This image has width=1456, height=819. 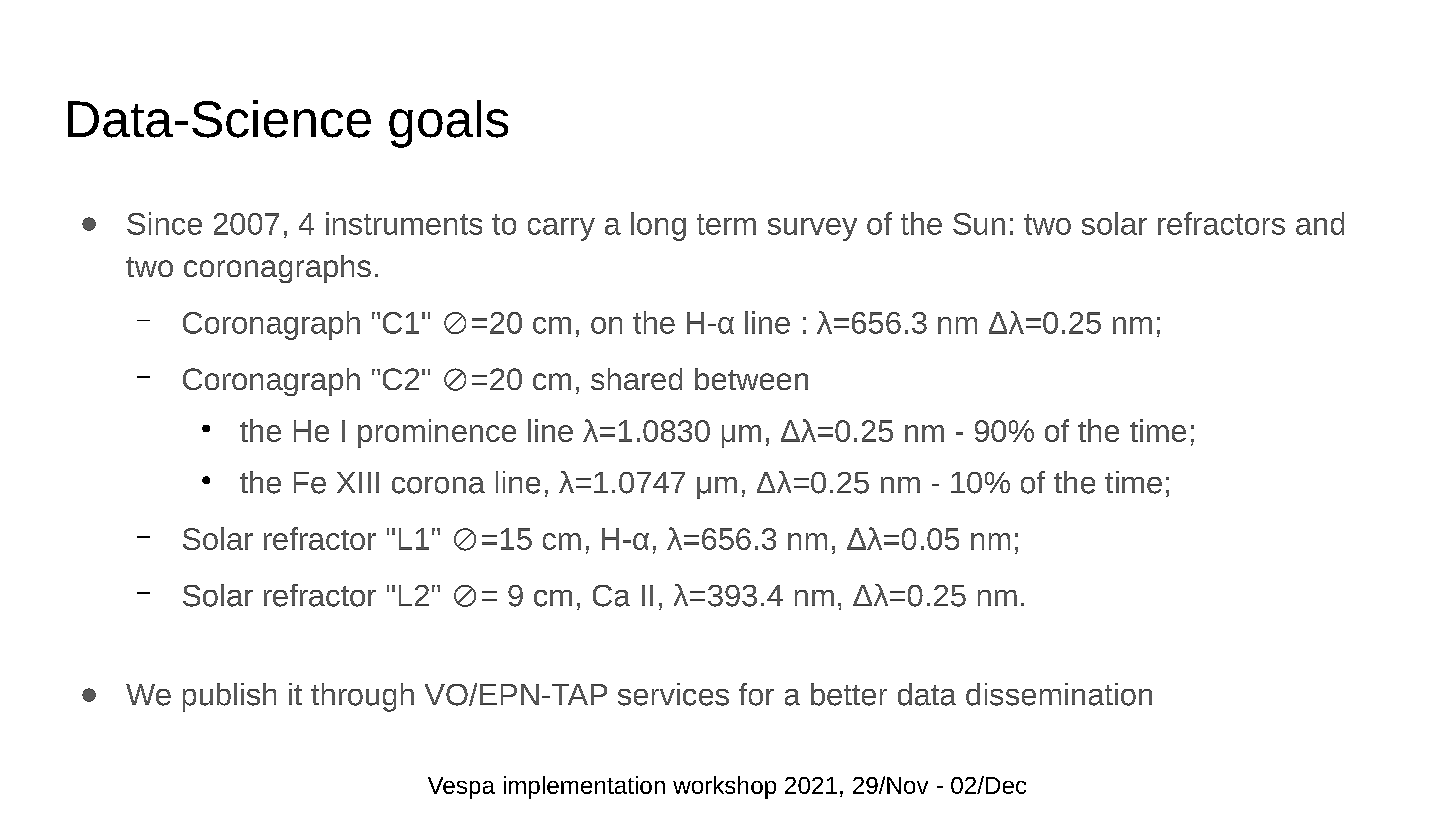 I want to click on and, so click(x=1320, y=223).
